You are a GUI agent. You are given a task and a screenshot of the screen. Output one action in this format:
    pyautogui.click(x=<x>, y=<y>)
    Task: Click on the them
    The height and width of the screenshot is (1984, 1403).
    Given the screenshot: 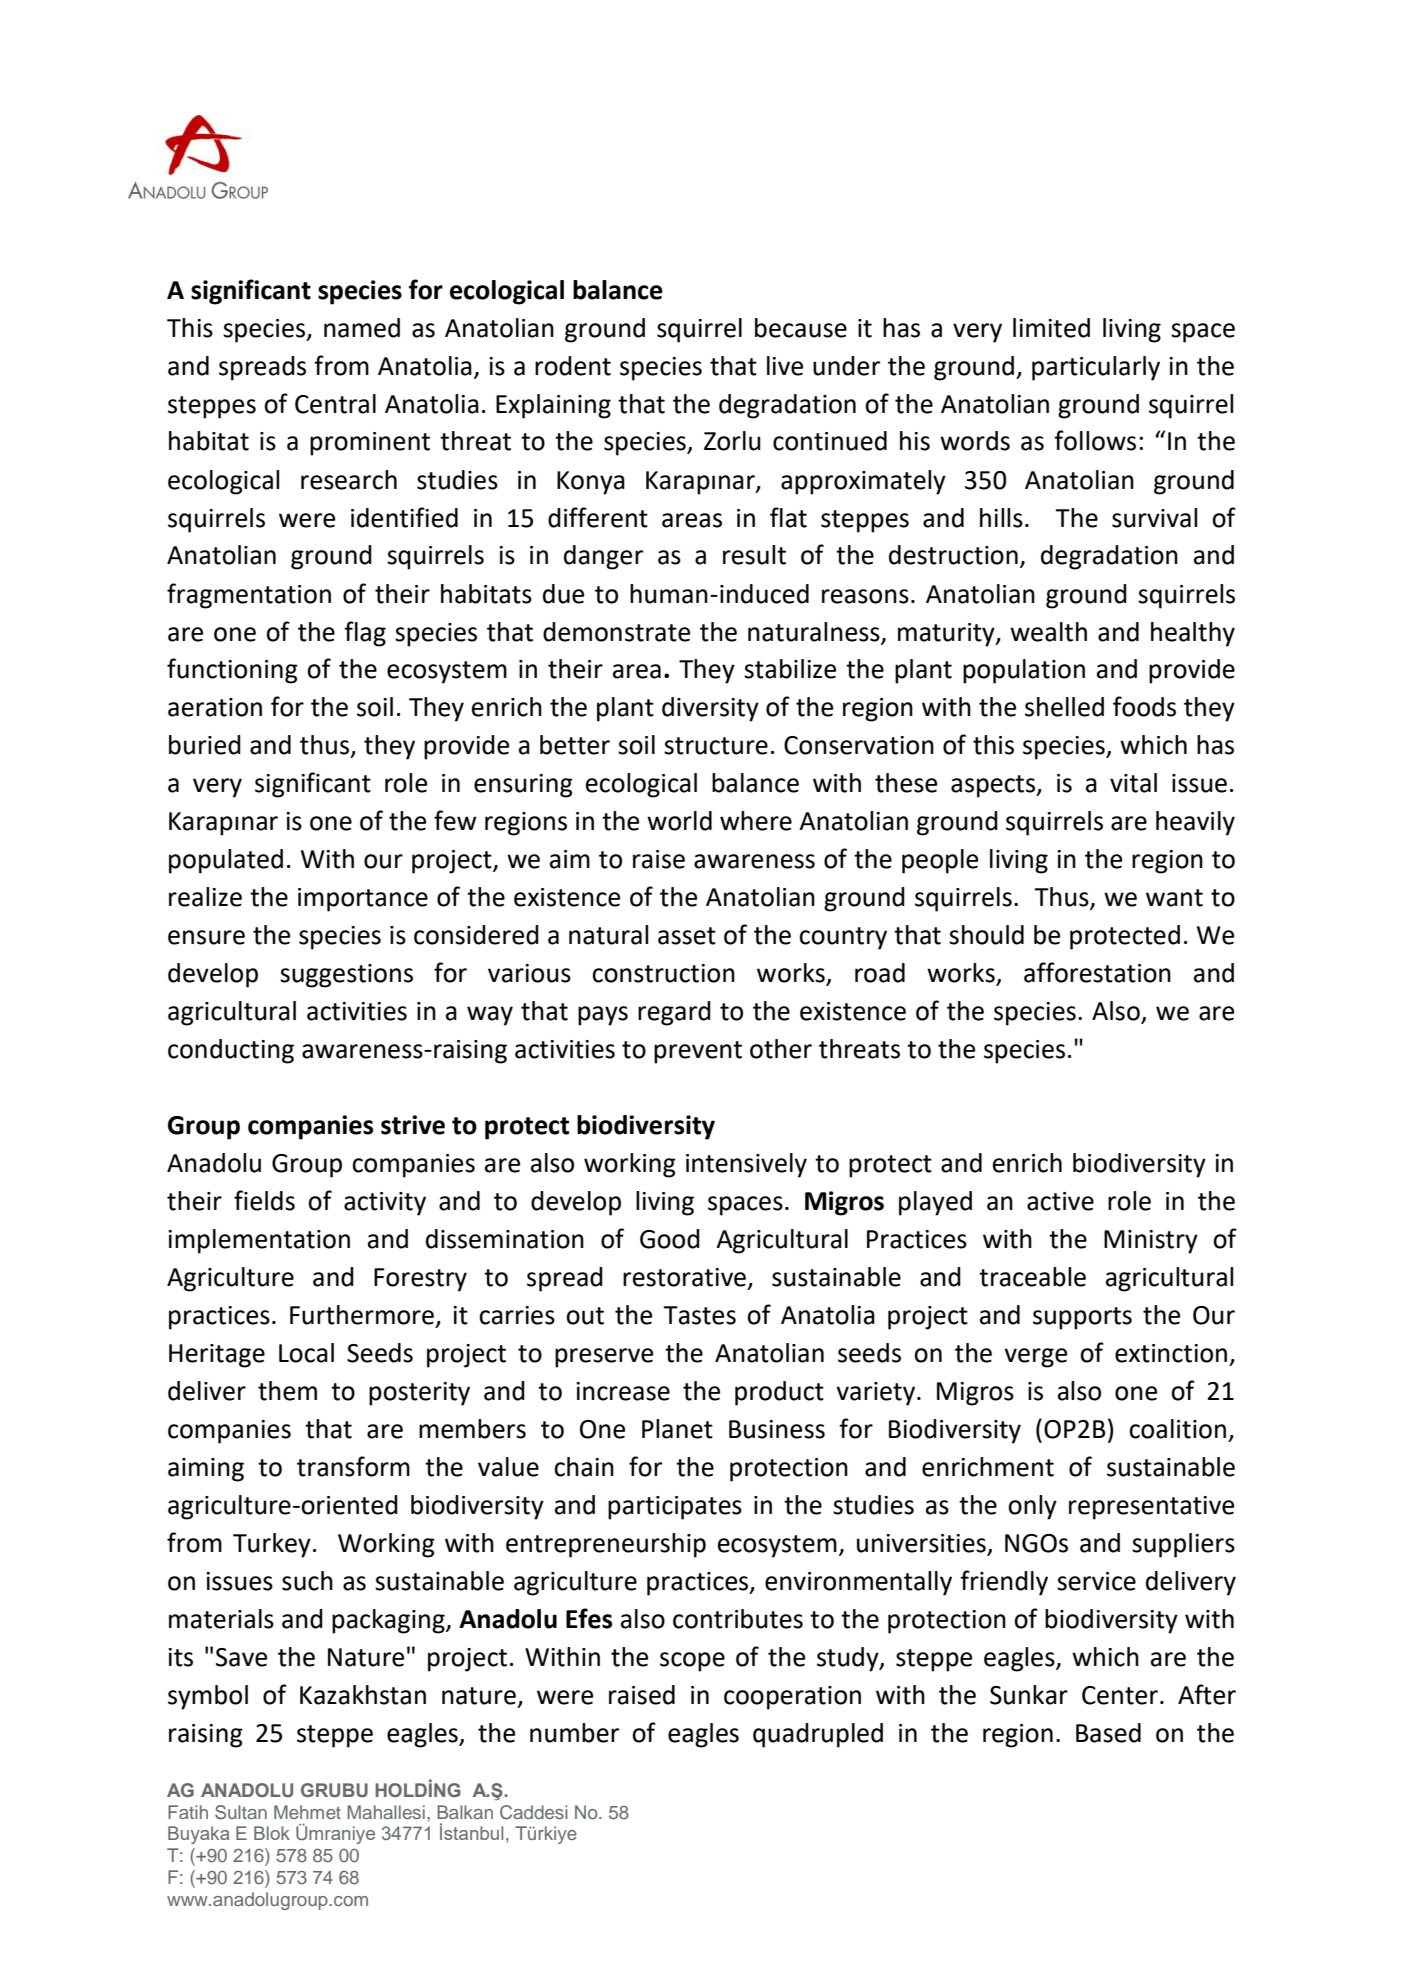 What is the action you would take?
    pyautogui.click(x=287, y=1391)
